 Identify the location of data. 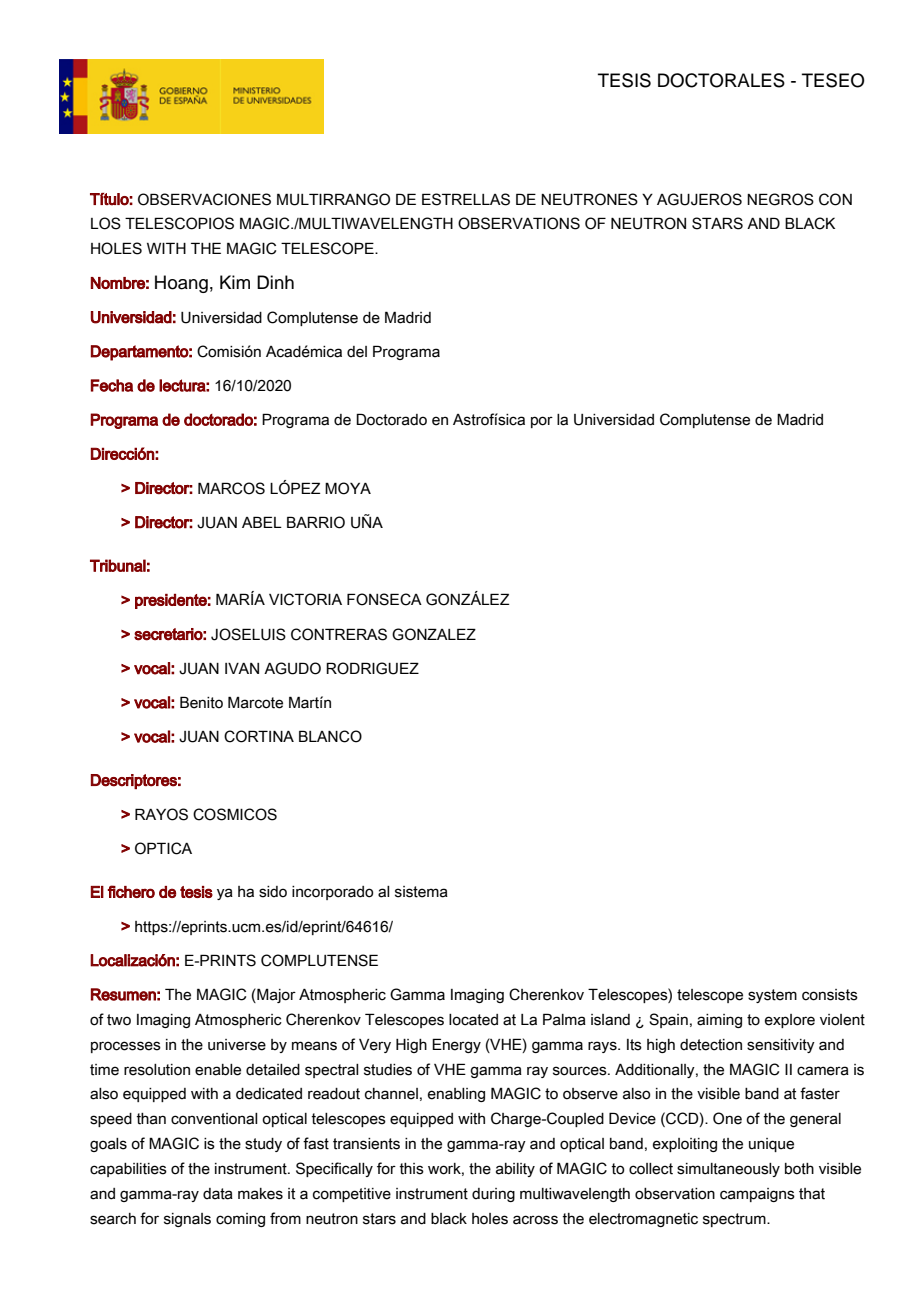
(218, 1194).
